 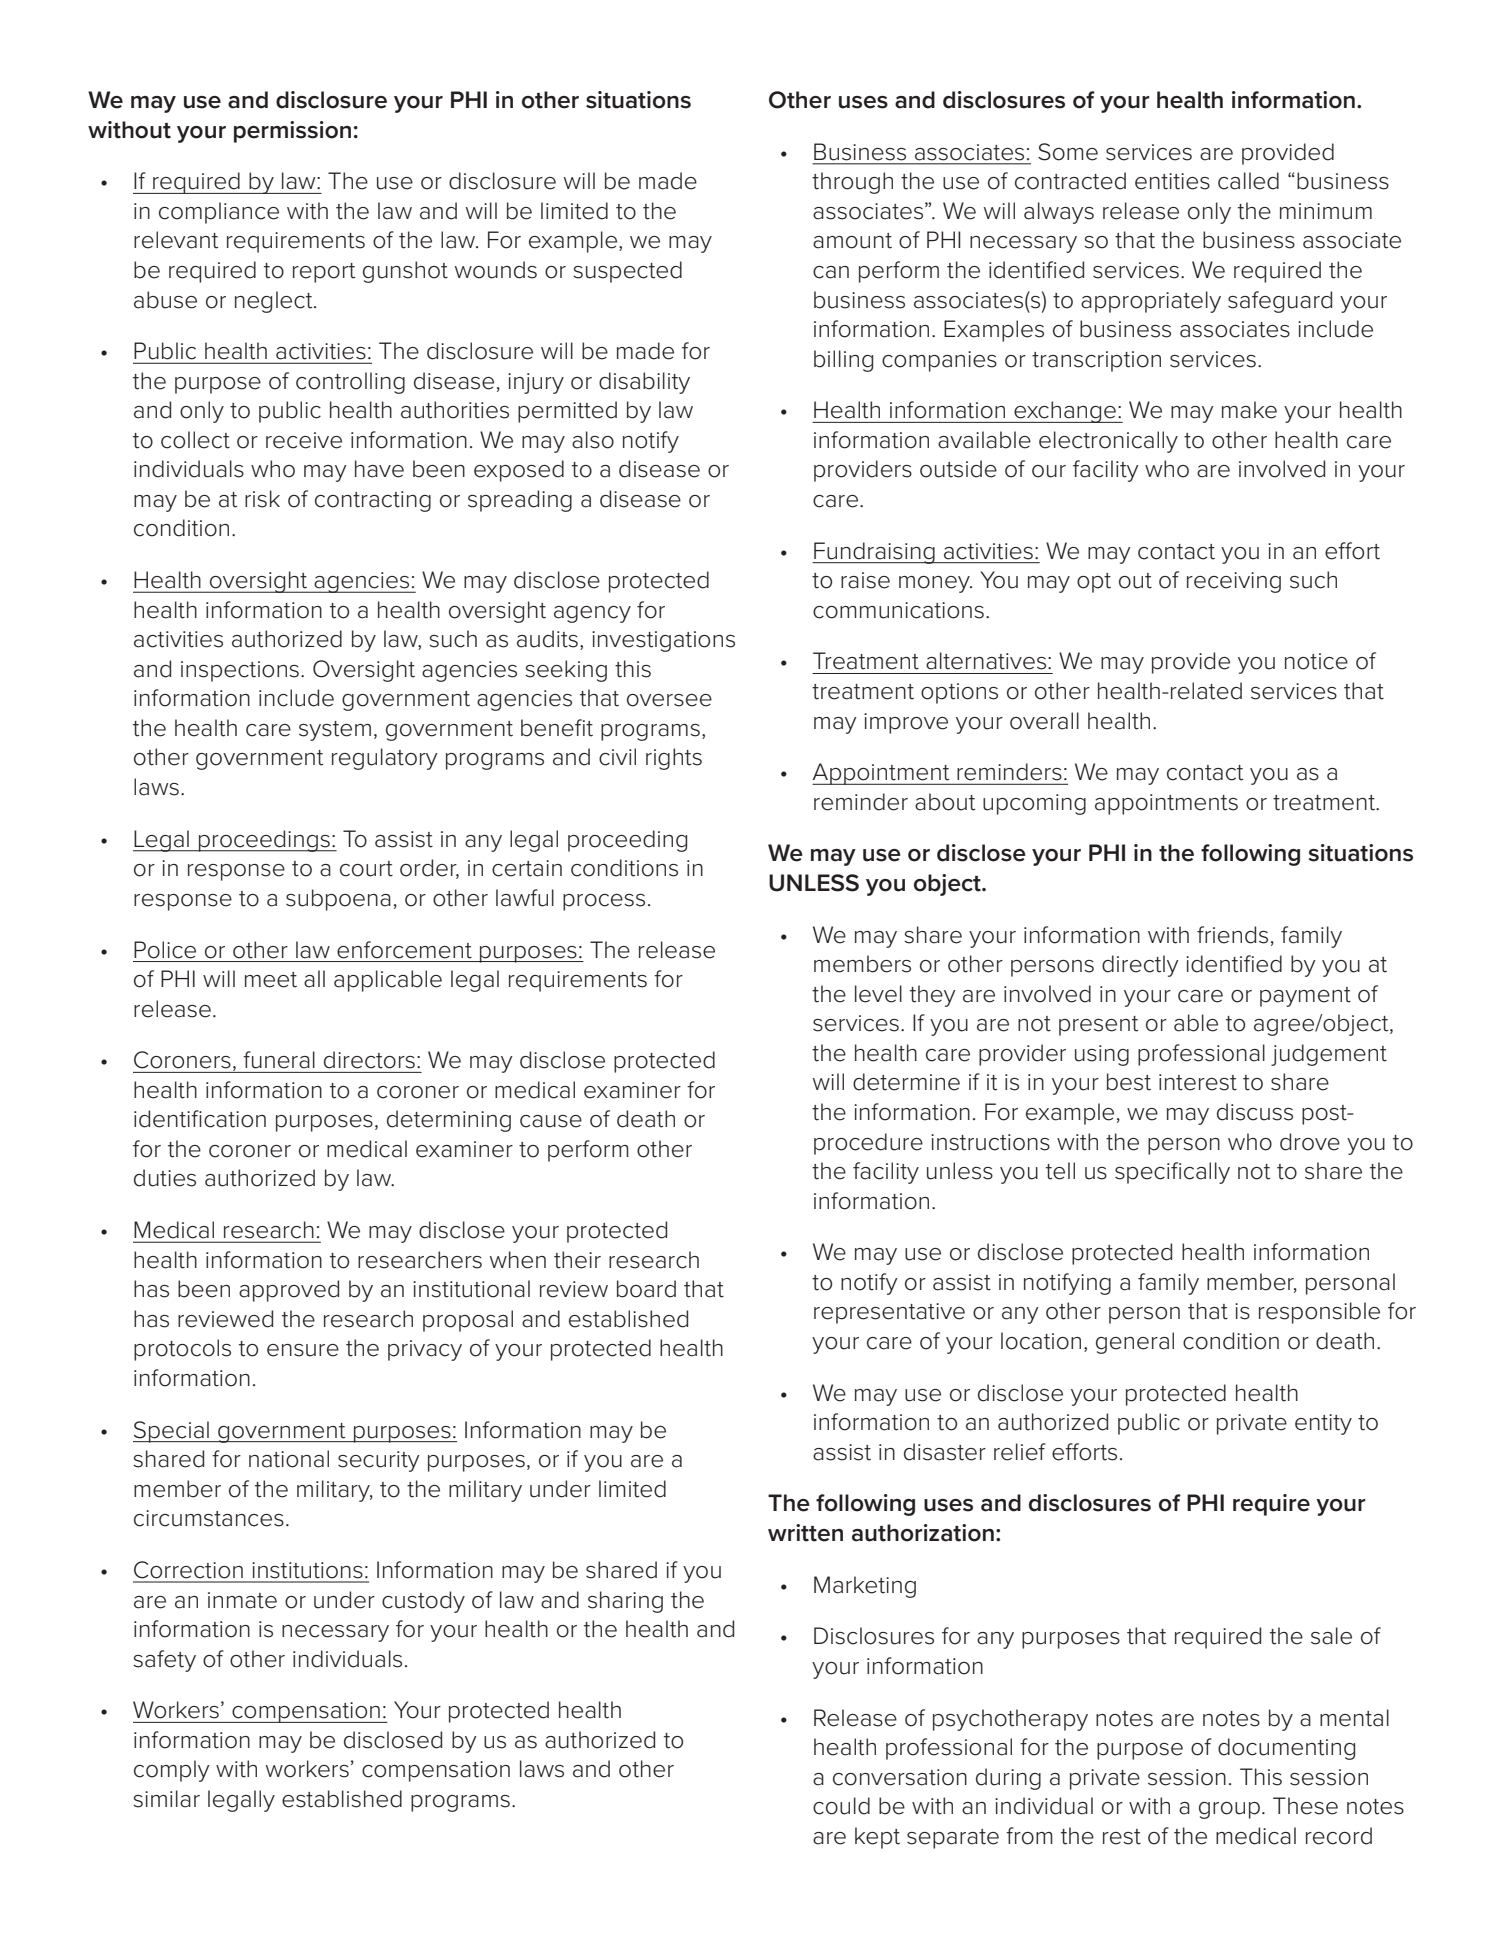 I want to click on approved, so click(x=289, y=1291).
